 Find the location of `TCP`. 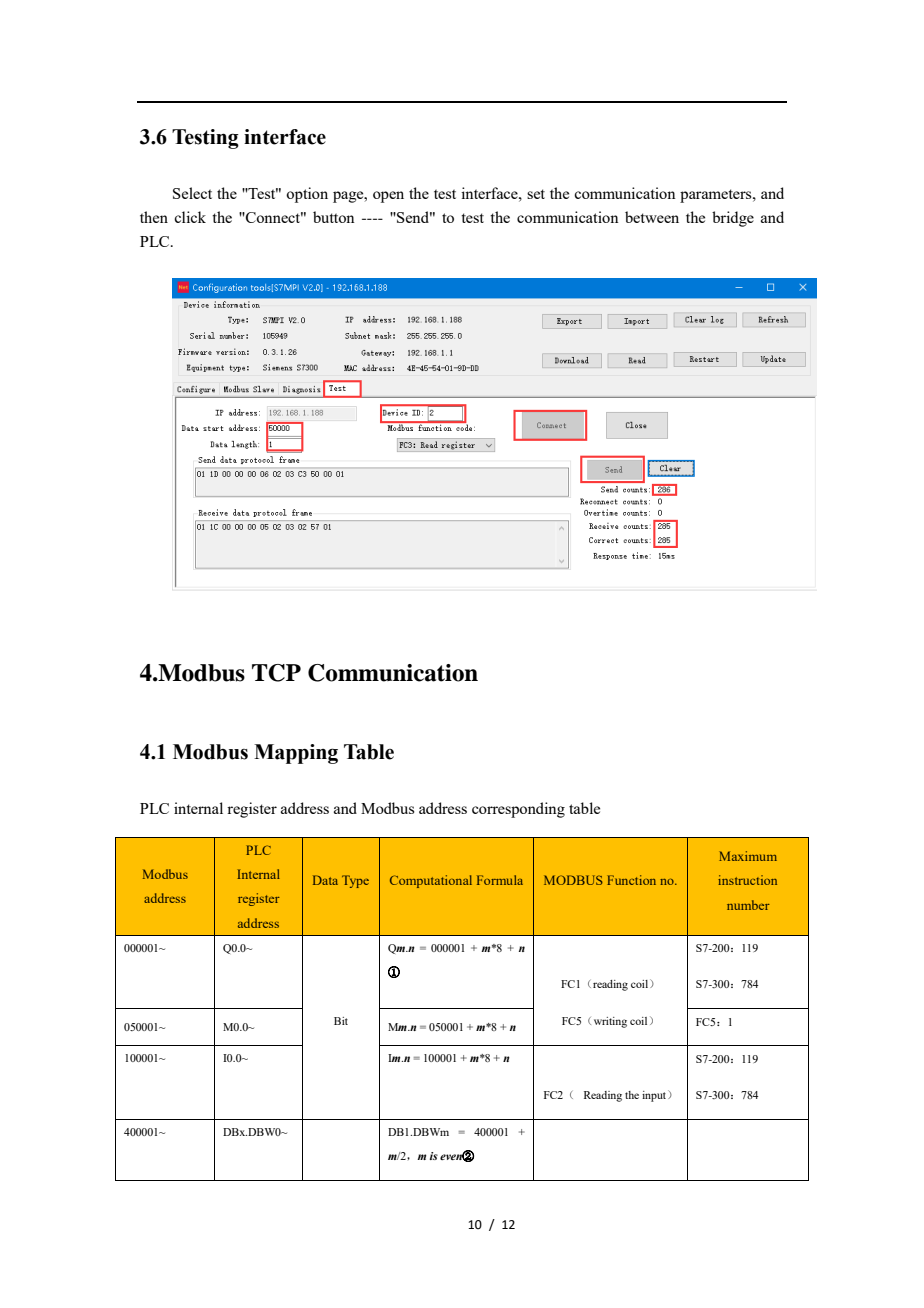

TCP is located at coordinates (276, 673).
